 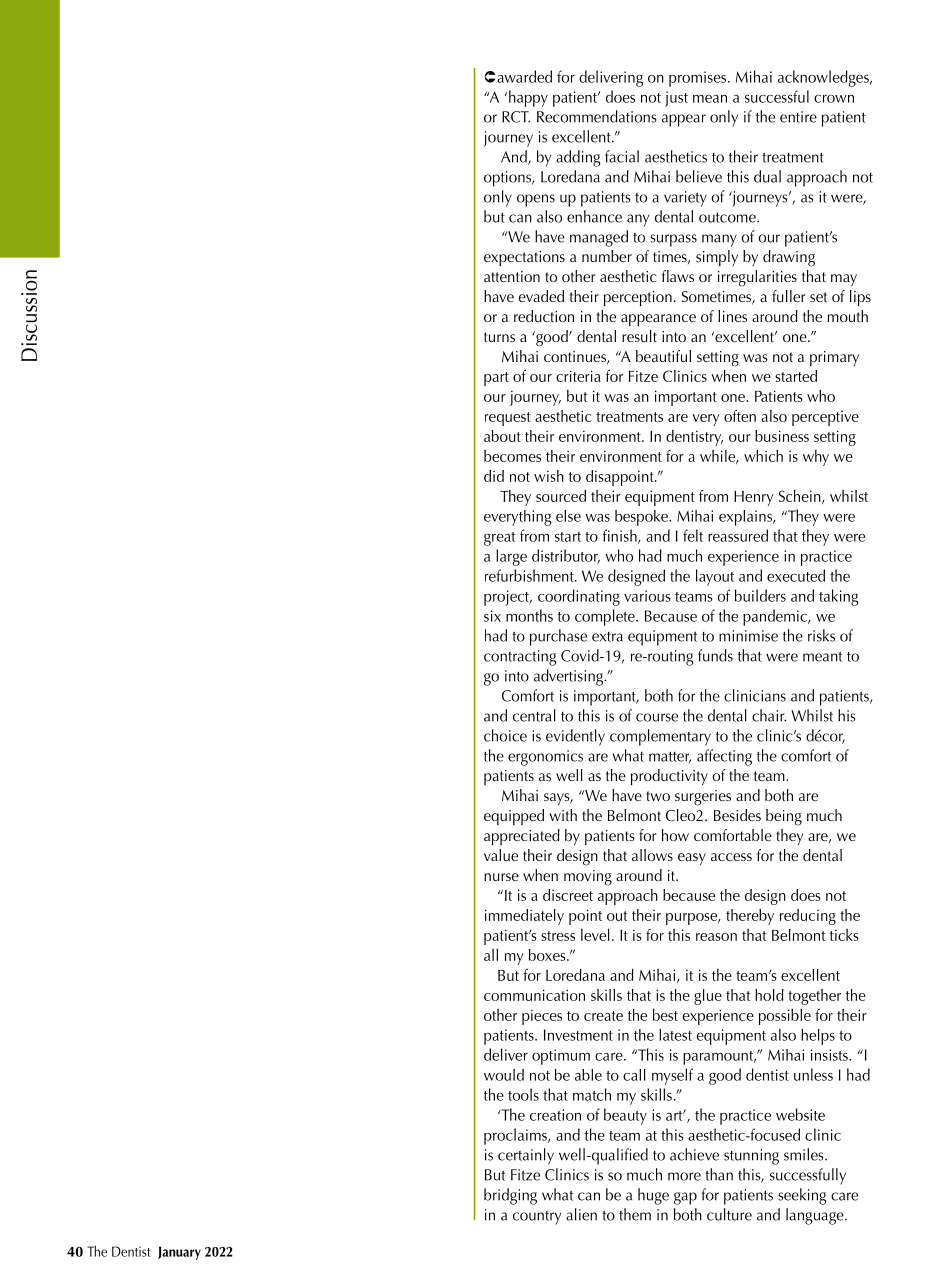 I want to click on Henry, so click(x=754, y=498).
